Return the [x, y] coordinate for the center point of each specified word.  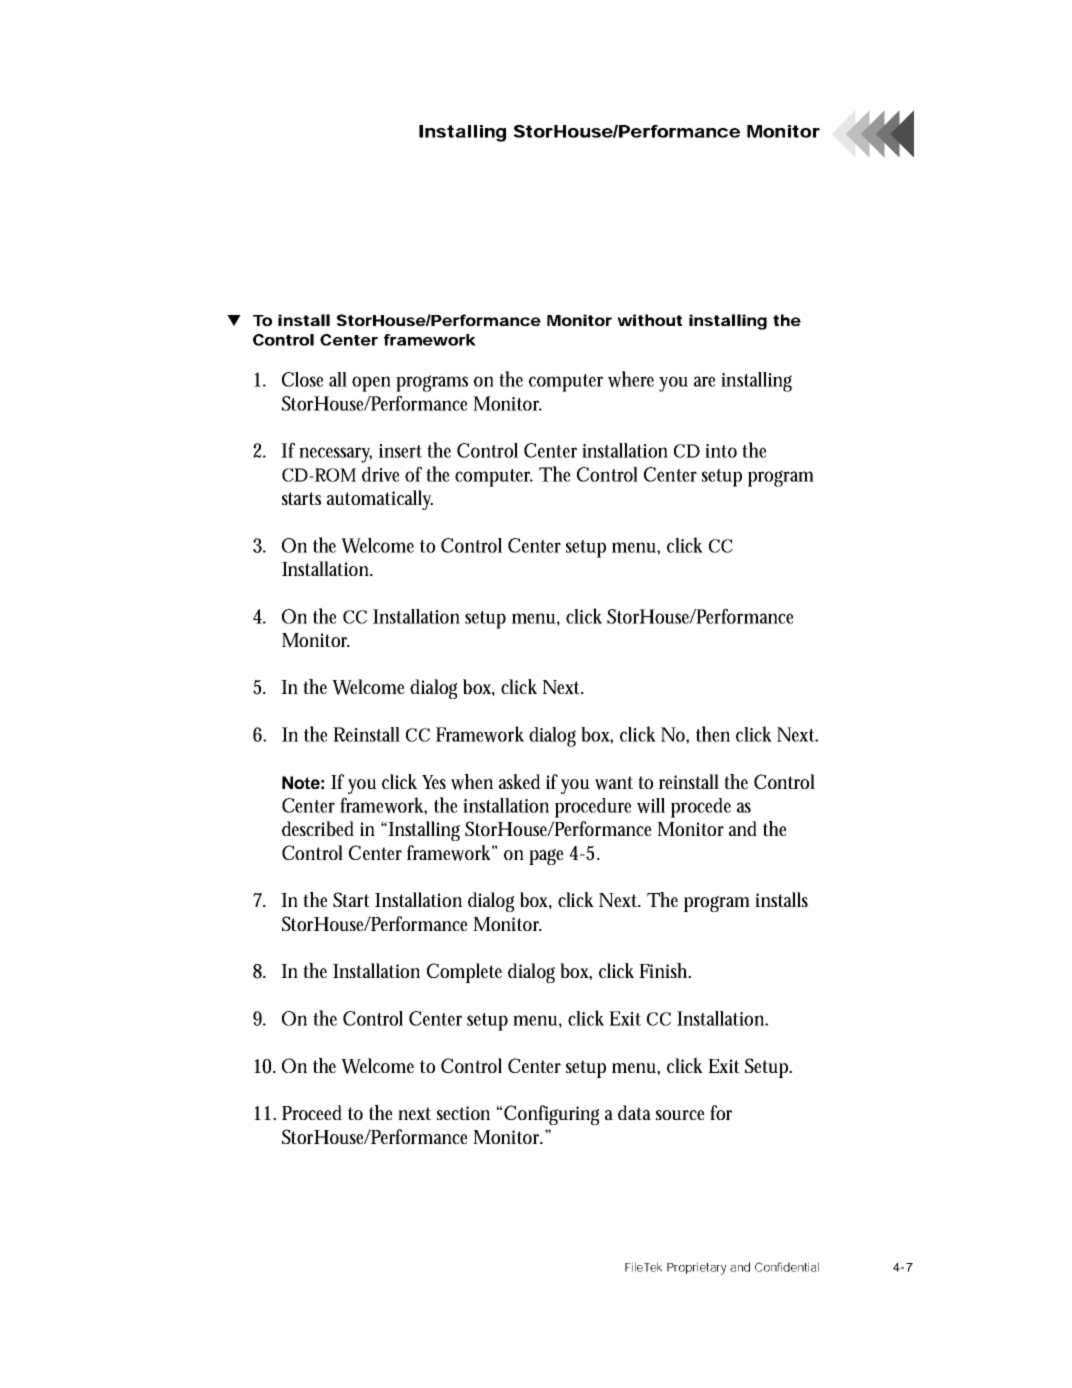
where [631, 379]
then [713, 734]
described [318, 829]
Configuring [551, 1115]
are [704, 381]
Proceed [312, 1112]
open [371, 384]
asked [519, 781]
